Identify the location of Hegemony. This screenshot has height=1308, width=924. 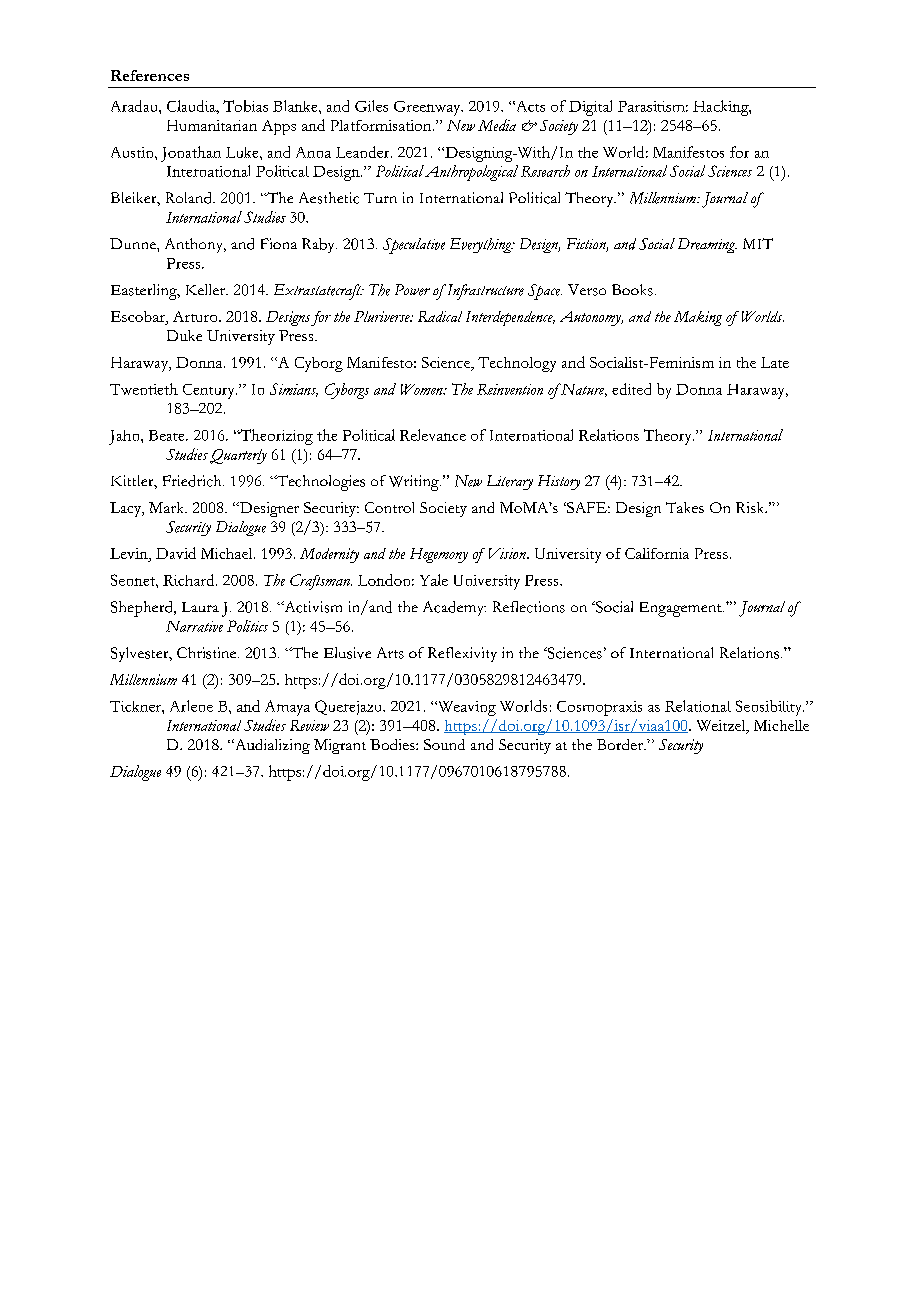
(439, 555).
